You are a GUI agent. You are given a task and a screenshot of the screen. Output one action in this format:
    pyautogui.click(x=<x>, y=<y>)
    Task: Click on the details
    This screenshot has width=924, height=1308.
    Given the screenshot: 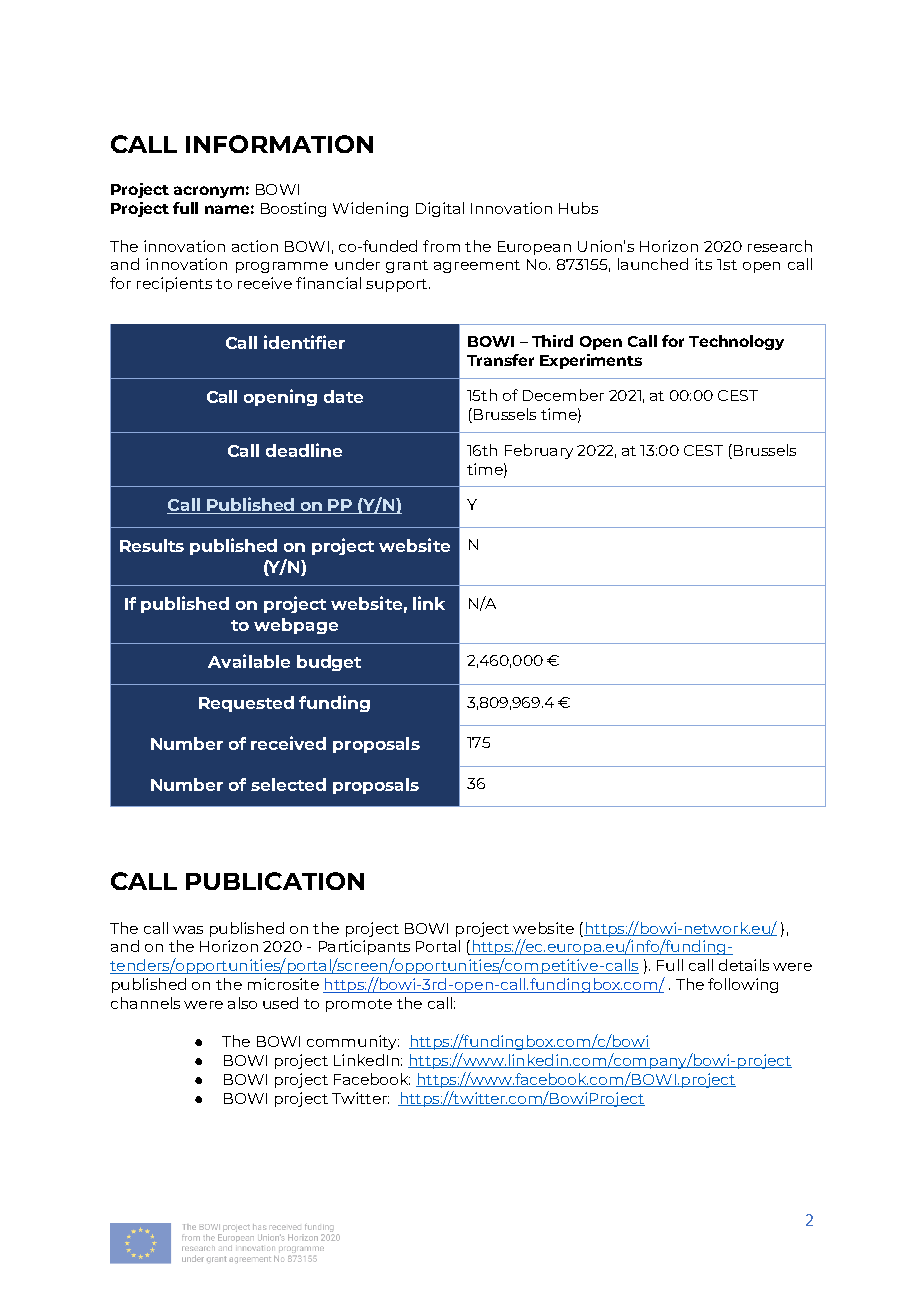 What is the action you would take?
    pyautogui.click(x=744, y=965)
